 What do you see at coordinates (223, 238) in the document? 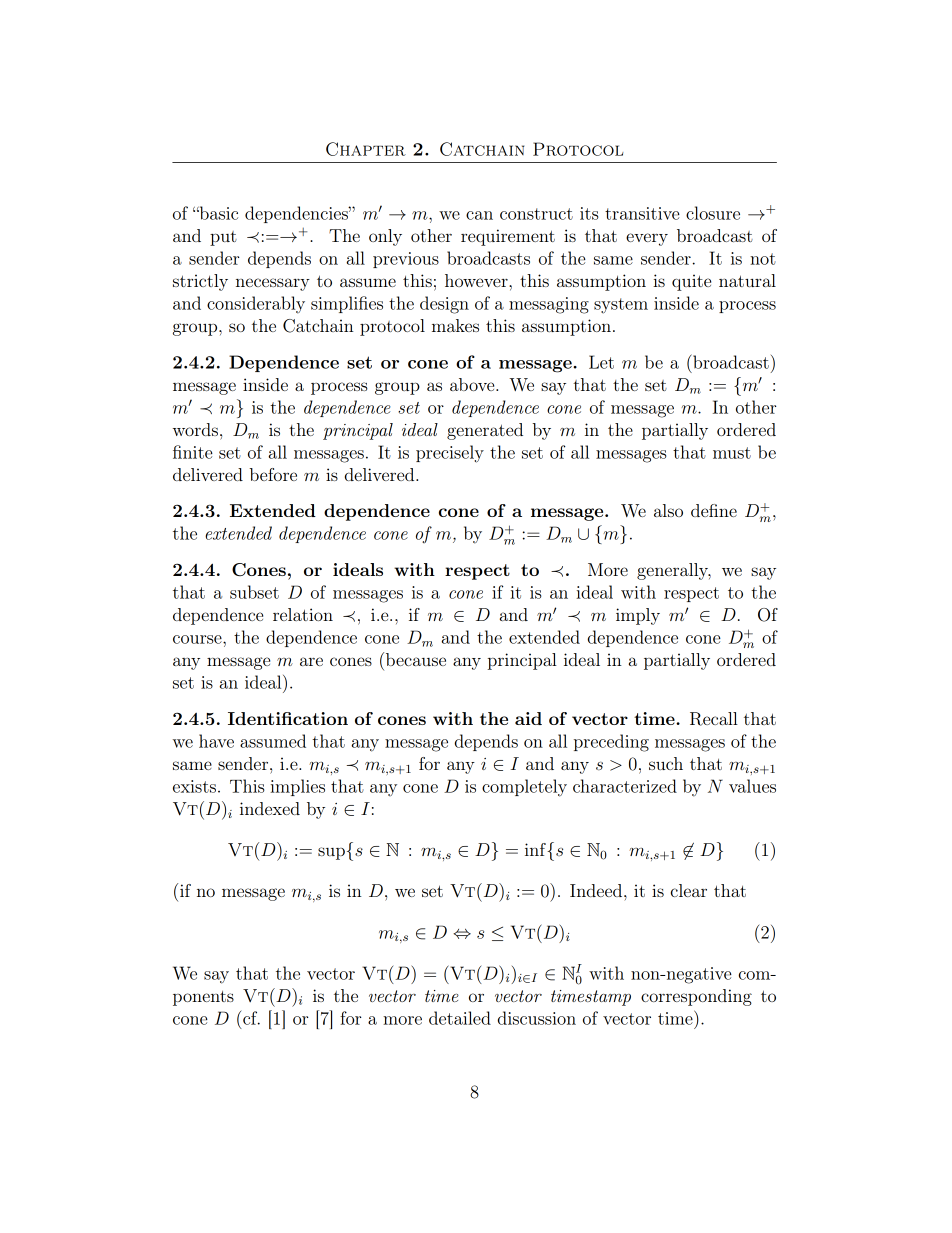
I see `put` at bounding box center [223, 238].
